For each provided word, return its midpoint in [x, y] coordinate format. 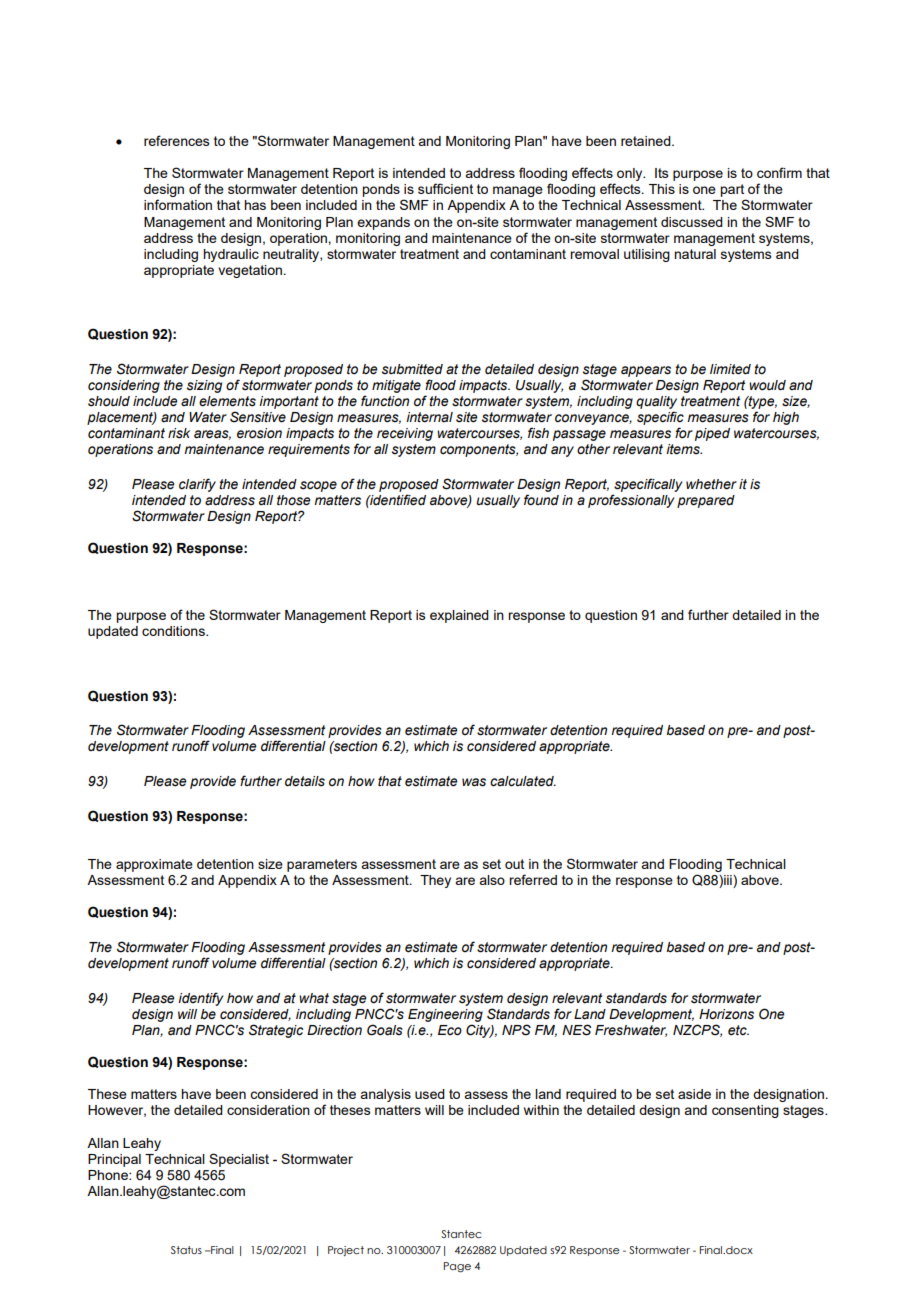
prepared [706, 501]
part [733, 192]
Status [186, 1250]
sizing [204, 386]
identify [201, 999]
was [474, 782]
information [178, 204]
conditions [174, 631]
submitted [412, 369]
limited [730, 369]
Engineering [445, 1015]
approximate [154, 865]
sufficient [445, 188]
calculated [523, 781]
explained [459, 616]
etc [738, 1030]
